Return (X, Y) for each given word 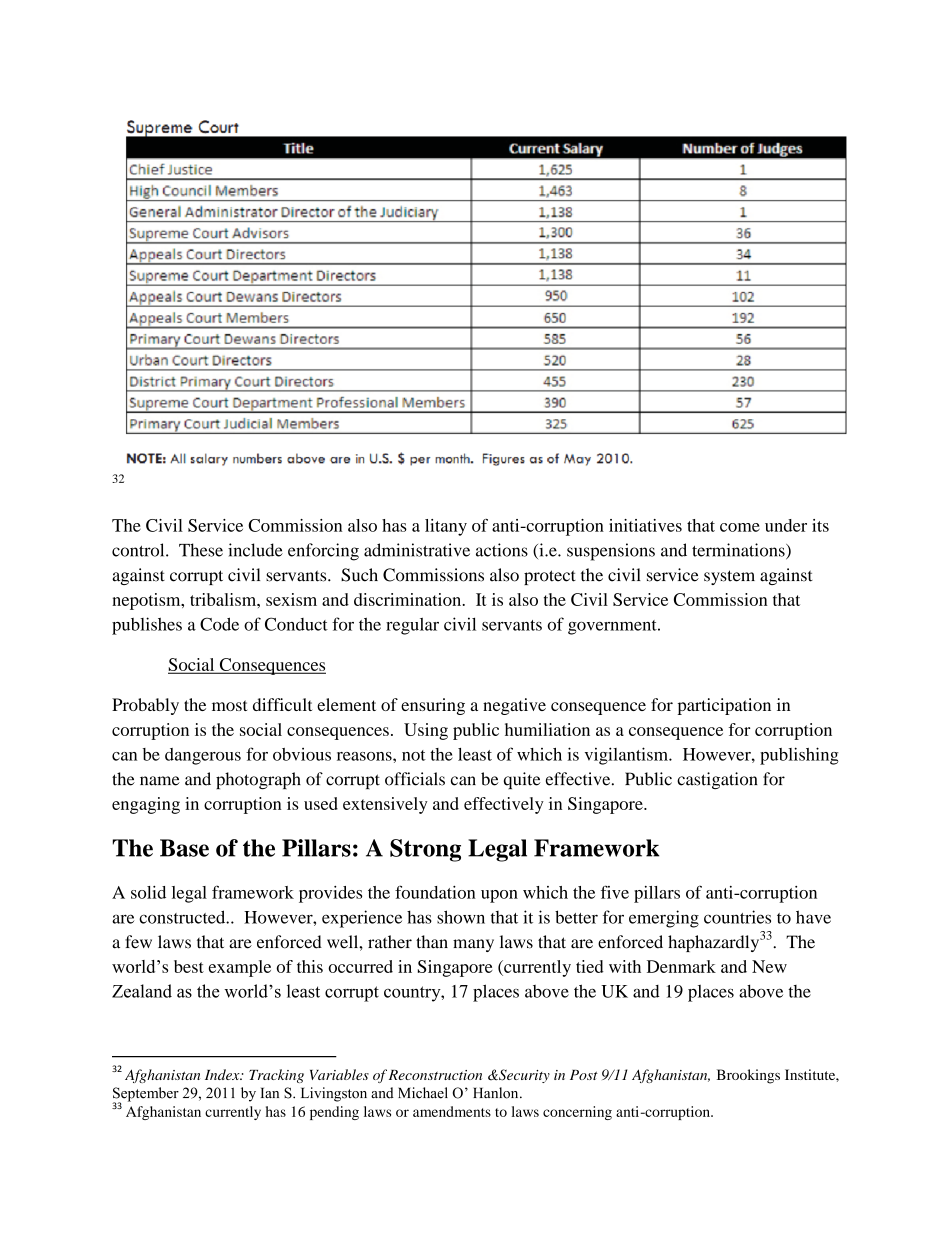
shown (461, 917)
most (229, 705)
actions (502, 550)
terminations (739, 551)
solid (148, 892)
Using (426, 731)
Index (223, 1074)
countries (737, 917)
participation (724, 706)
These (201, 550)
